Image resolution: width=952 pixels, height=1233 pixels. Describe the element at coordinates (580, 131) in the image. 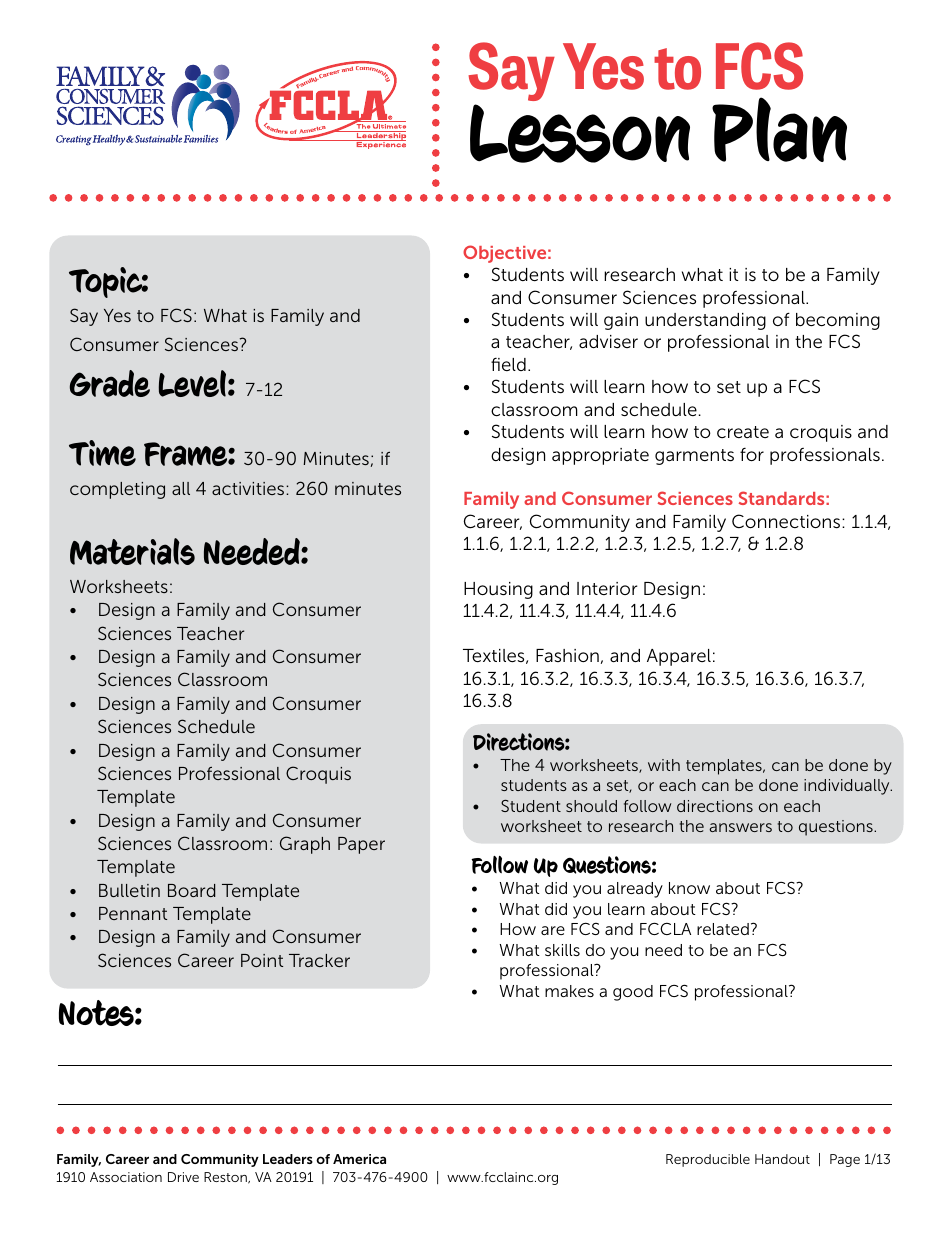

I see `Lesson` at that location.
